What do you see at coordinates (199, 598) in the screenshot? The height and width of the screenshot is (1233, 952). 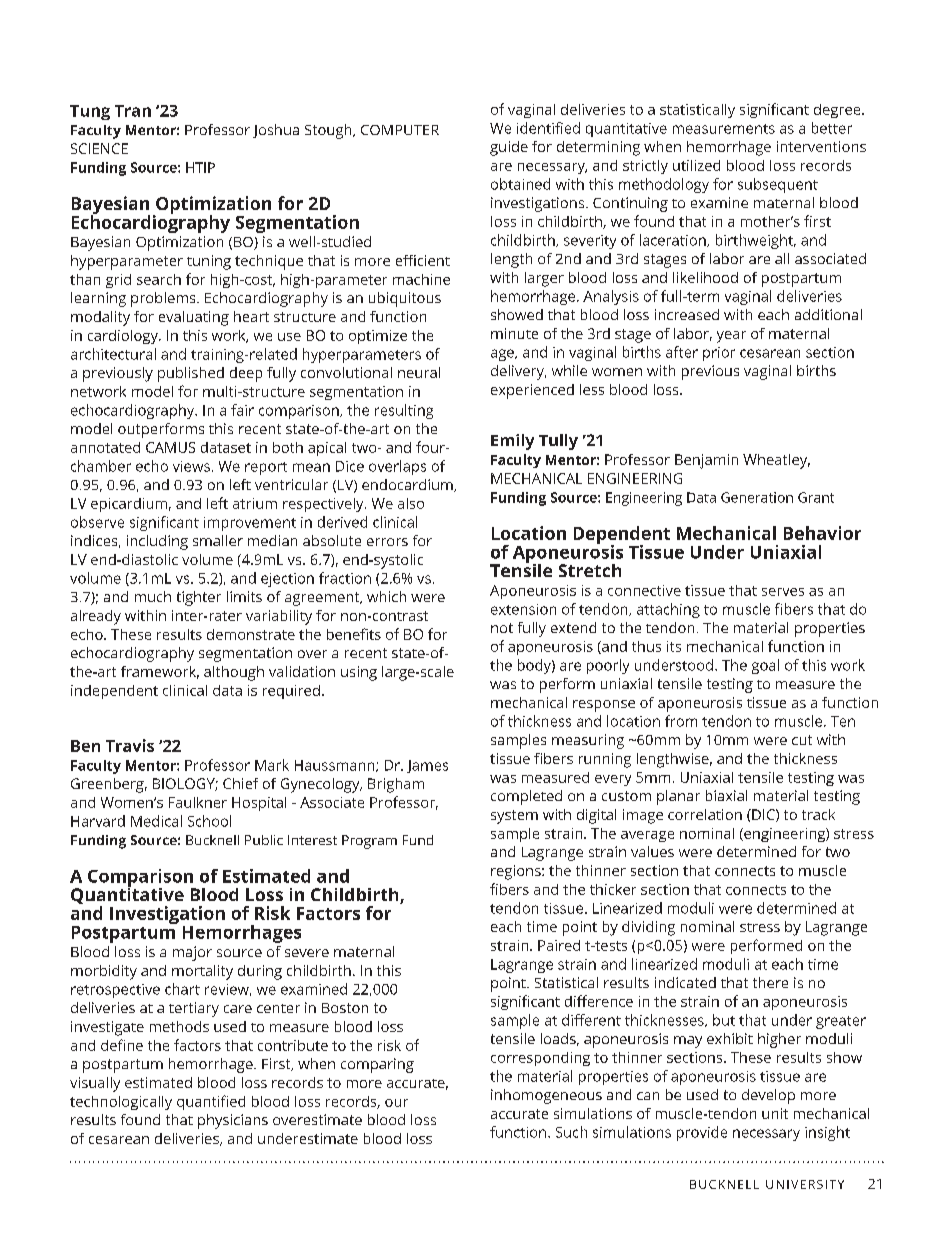 I see `tighter` at bounding box center [199, 598].
